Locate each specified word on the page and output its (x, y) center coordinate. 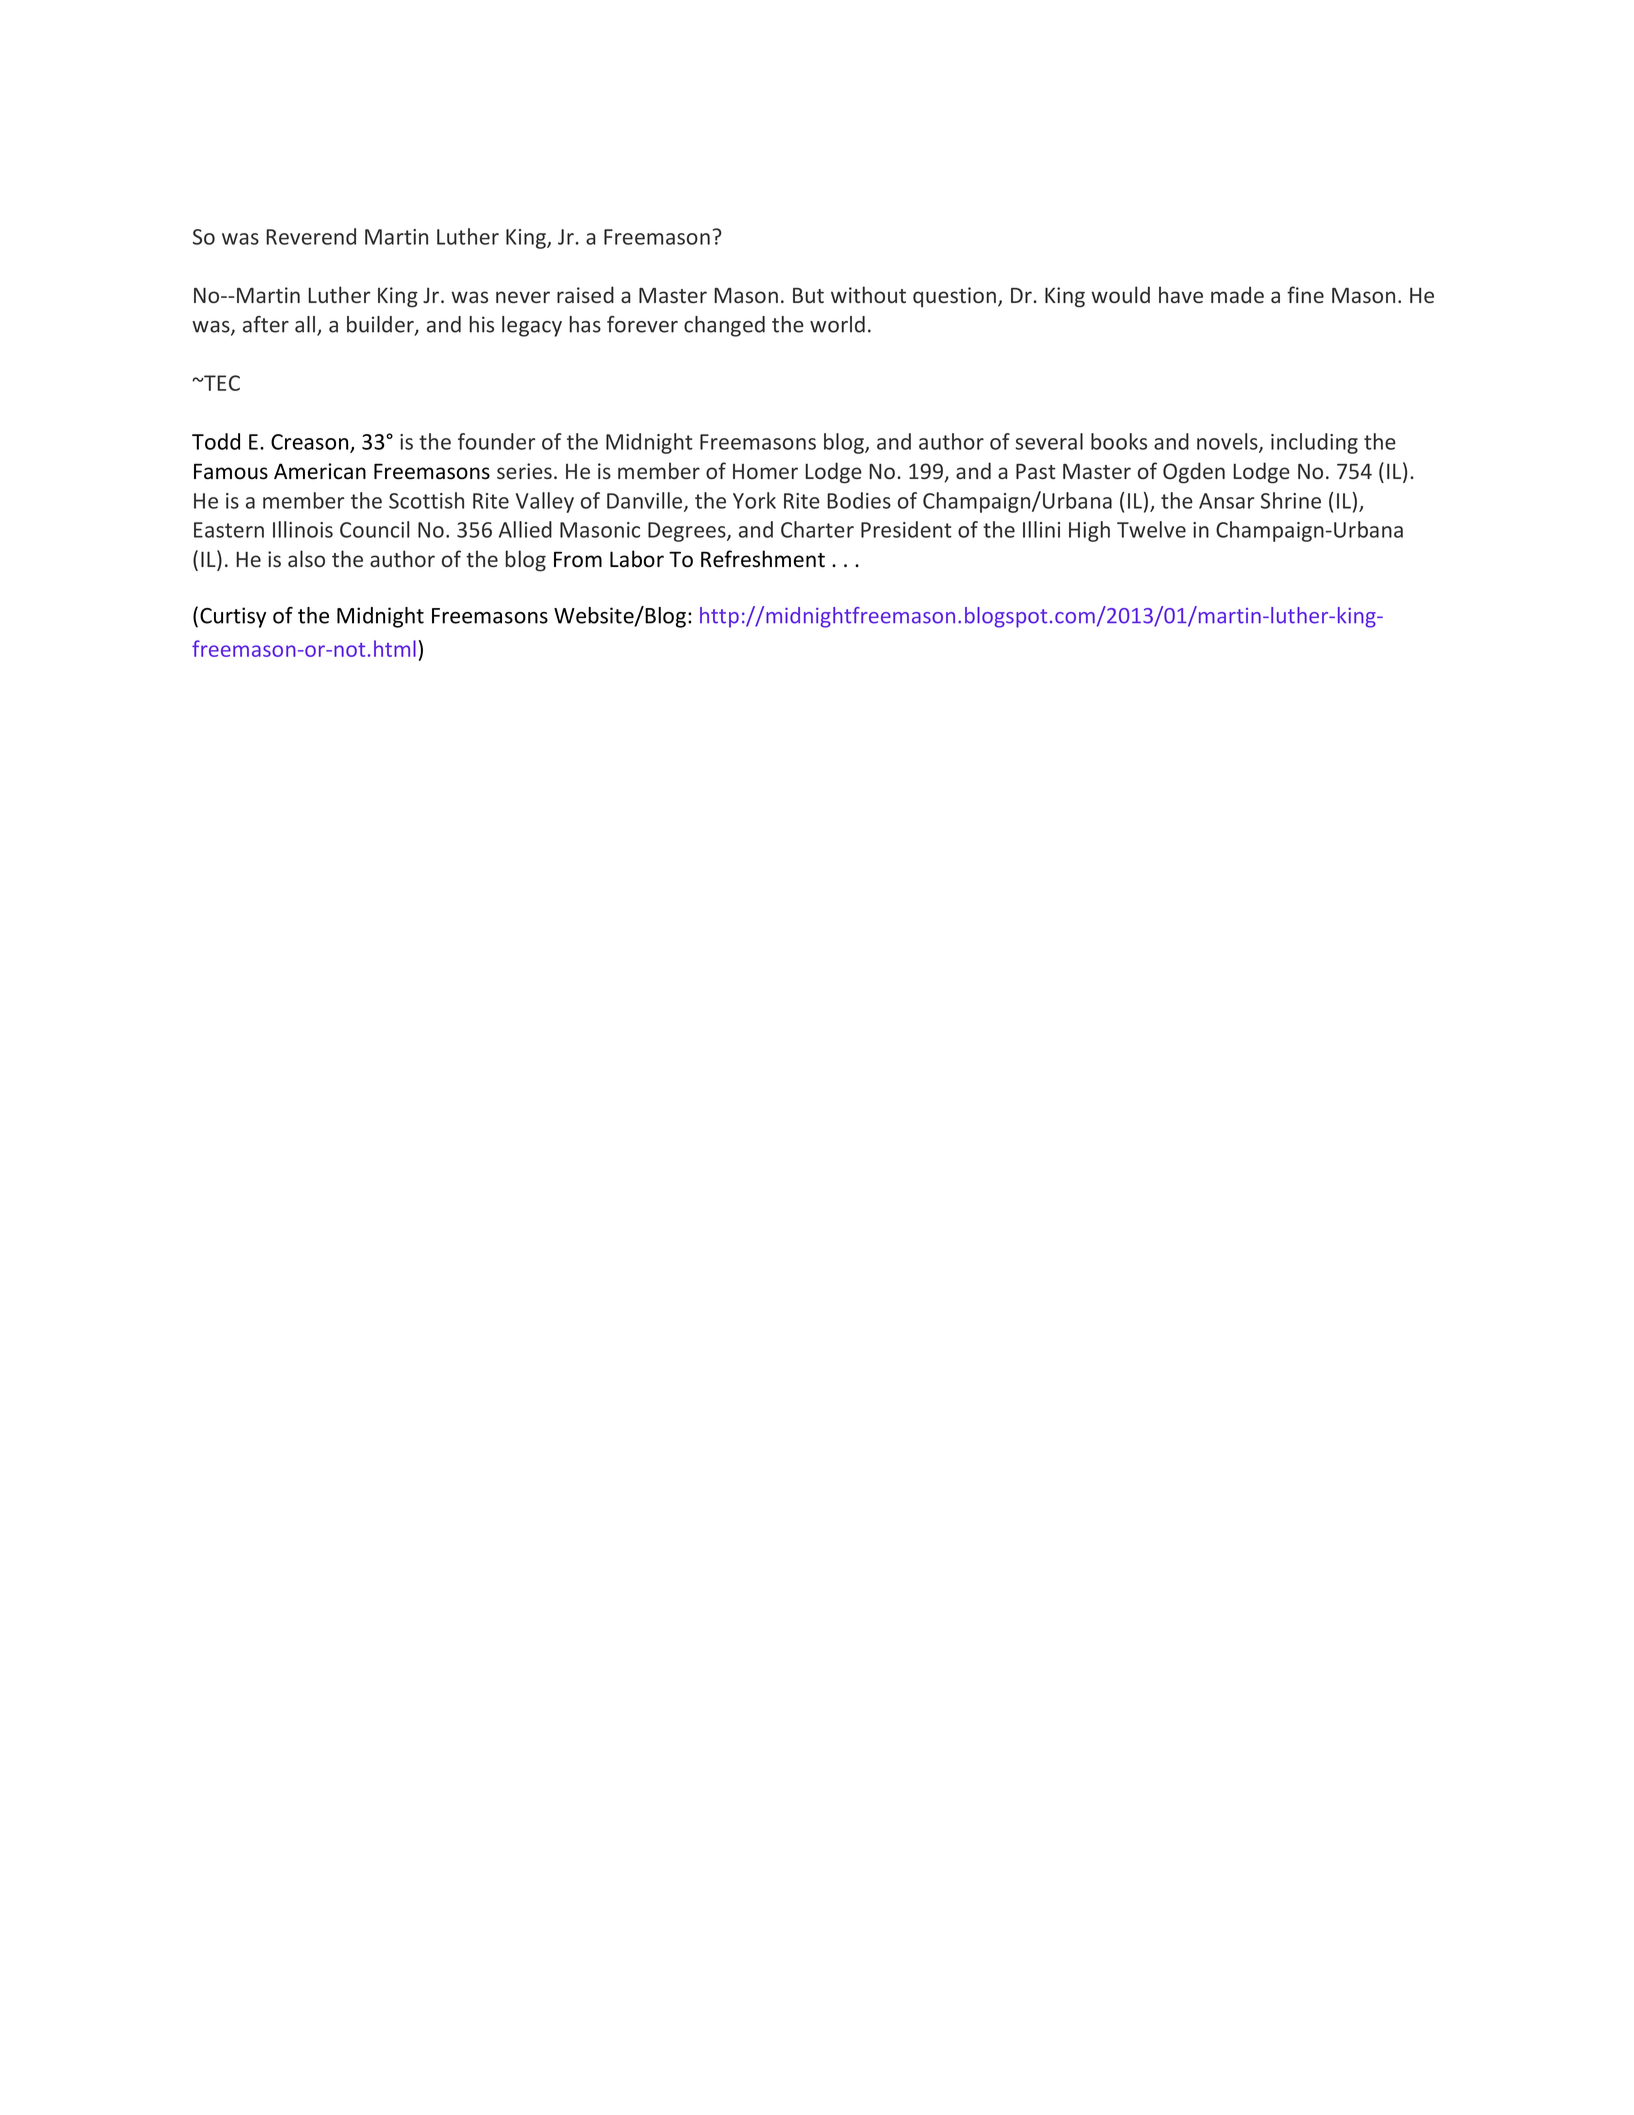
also (306, 558)
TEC (221, 383)
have (1181, 294)
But (808, 295)
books (1119, 441)
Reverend (311, 236)
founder (496, 441)
